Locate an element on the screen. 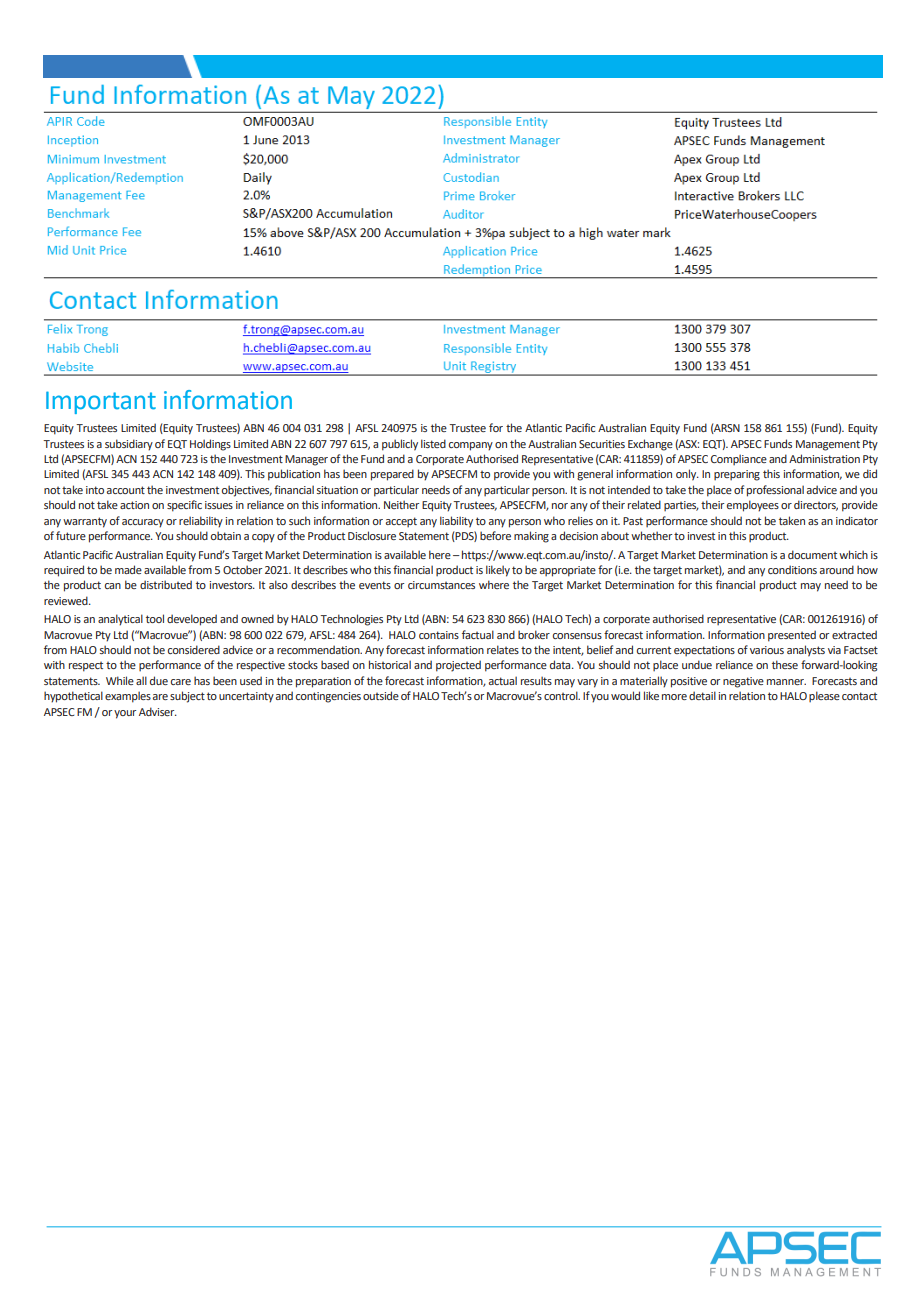 Image resolution: width=924 pixels, height=1307 pixels. listed is located at coordinates (433, 443).
